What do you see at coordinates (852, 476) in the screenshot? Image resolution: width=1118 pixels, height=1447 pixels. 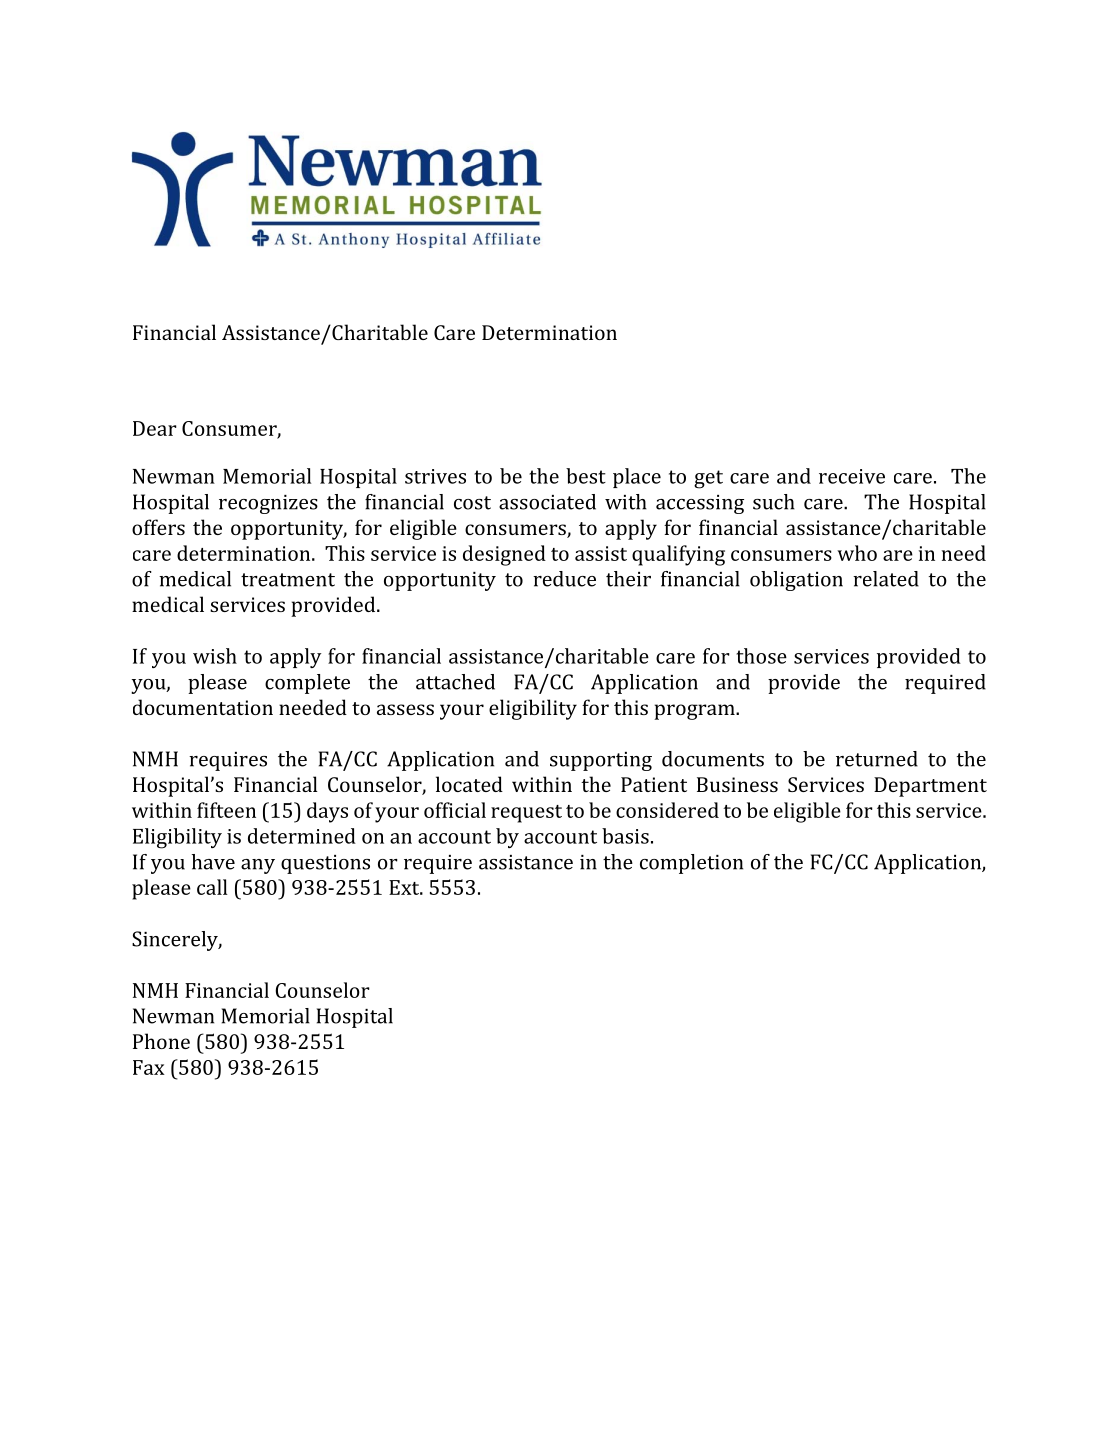 I see `receive` at bounding box center [852, 476].
